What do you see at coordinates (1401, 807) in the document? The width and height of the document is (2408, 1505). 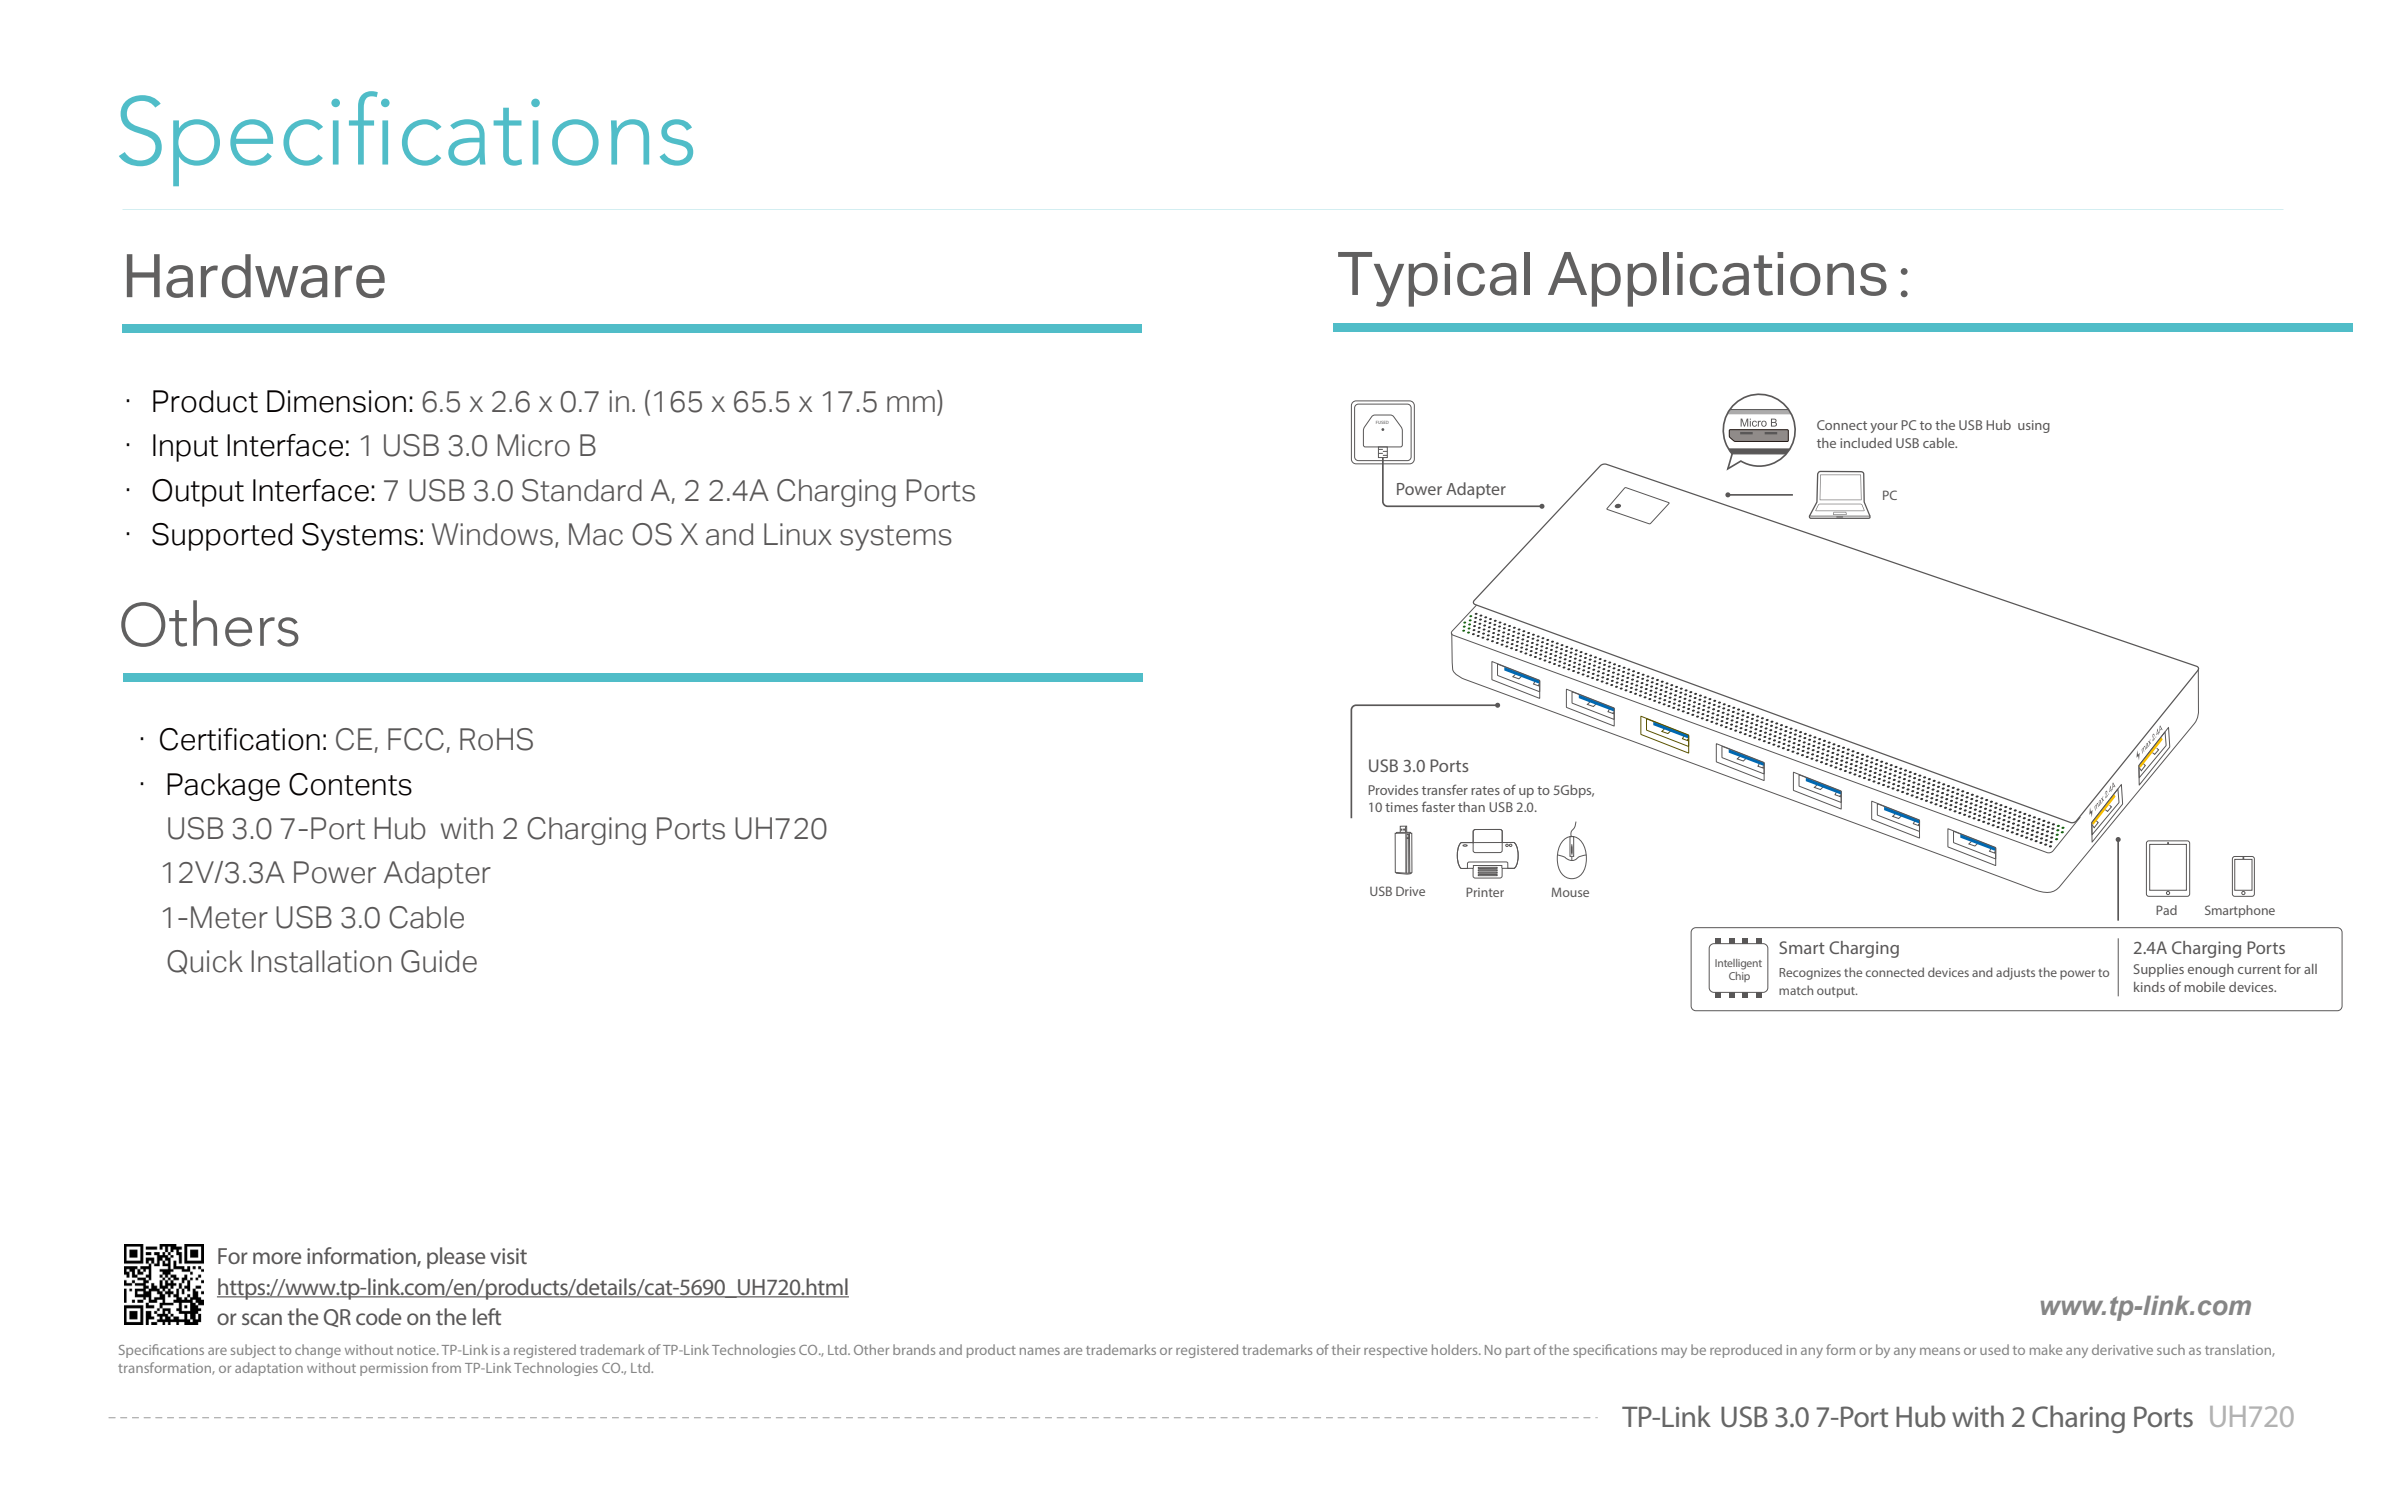 I see `times` at bounding box center [1401, 807].
